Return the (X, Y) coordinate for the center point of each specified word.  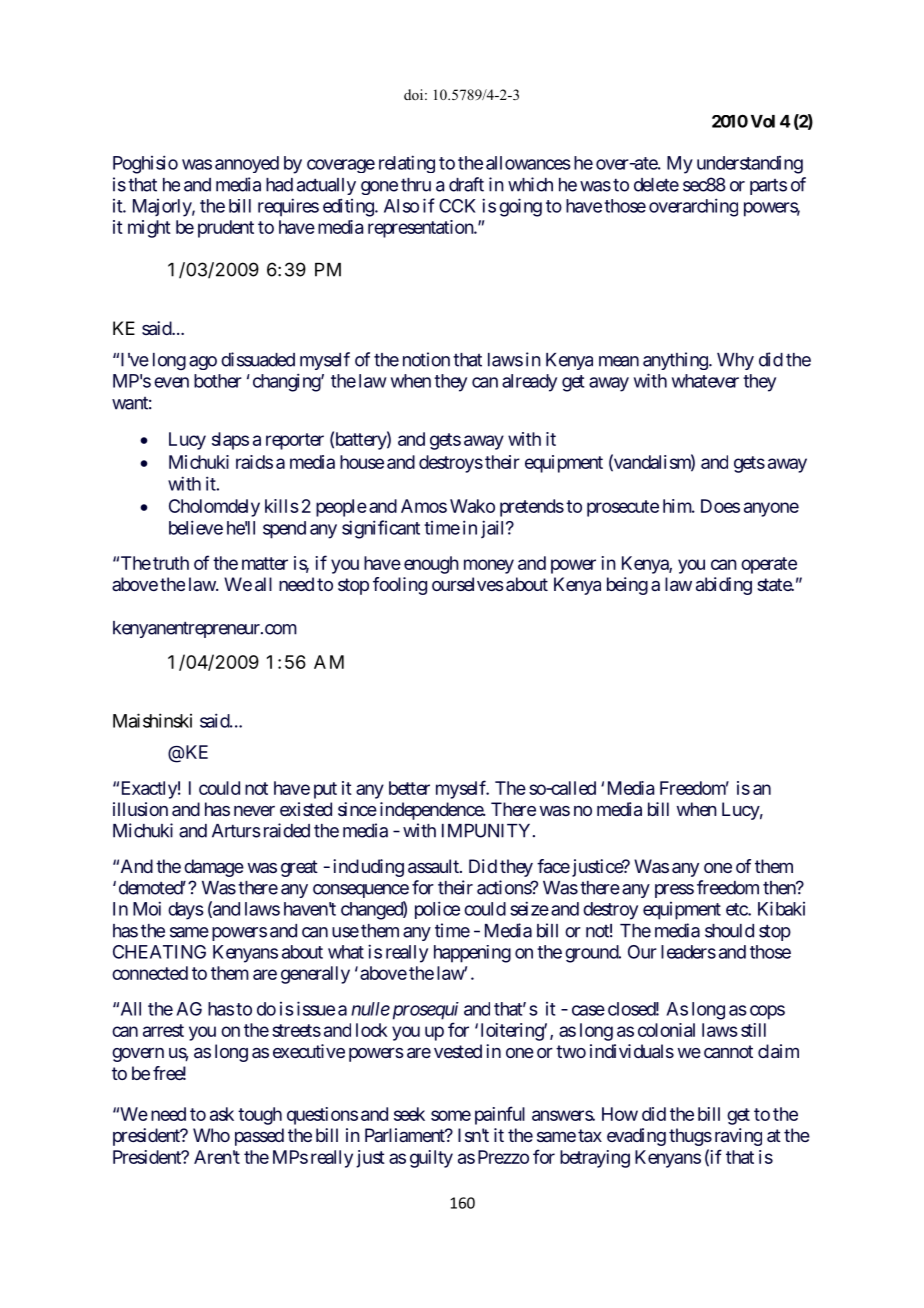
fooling (400, 586)
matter (265, 563)
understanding (750, 165)
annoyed (247, 164)
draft (466, 184)
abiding (724, 586)
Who (211, 1135)
